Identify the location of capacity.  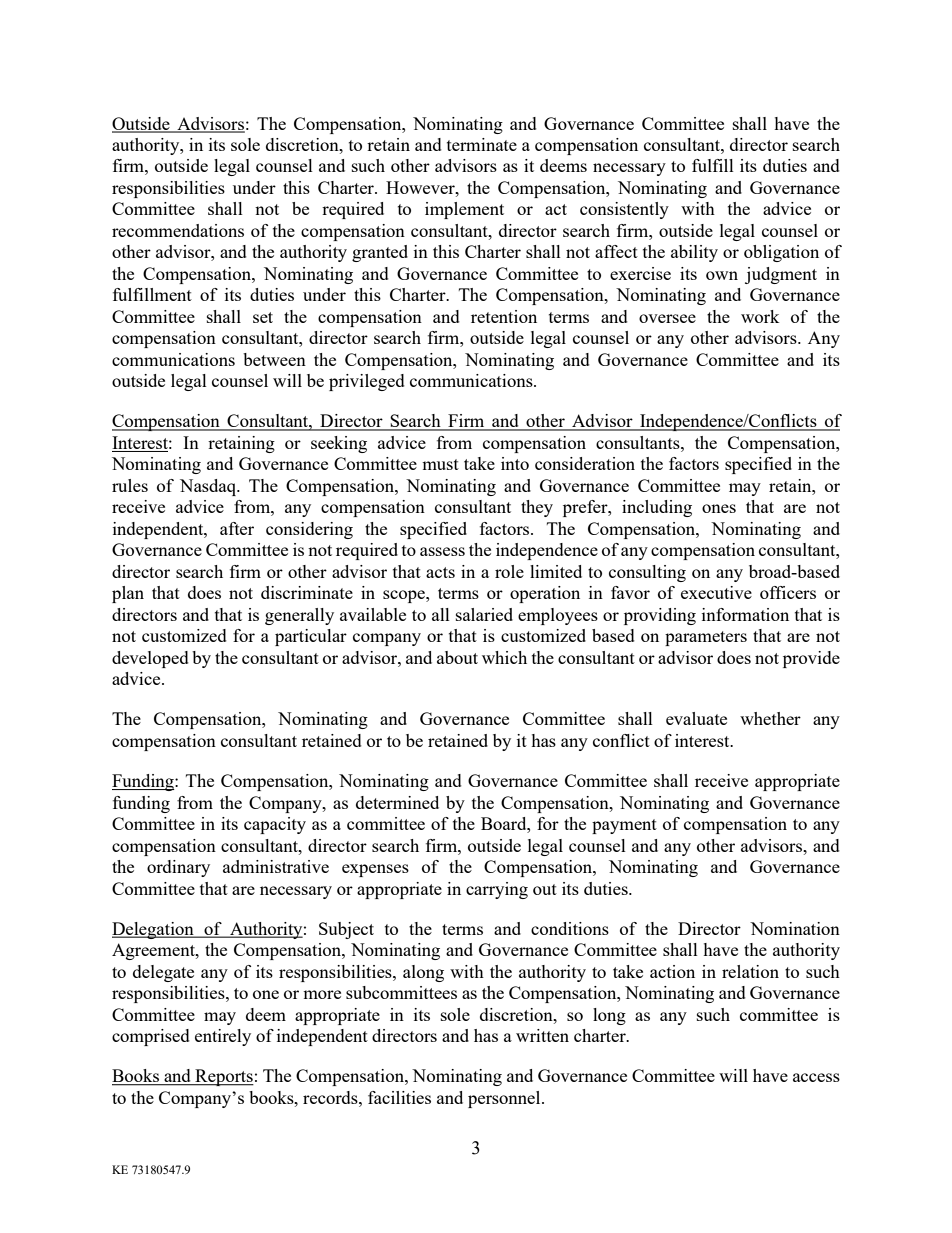
(275, 825).
